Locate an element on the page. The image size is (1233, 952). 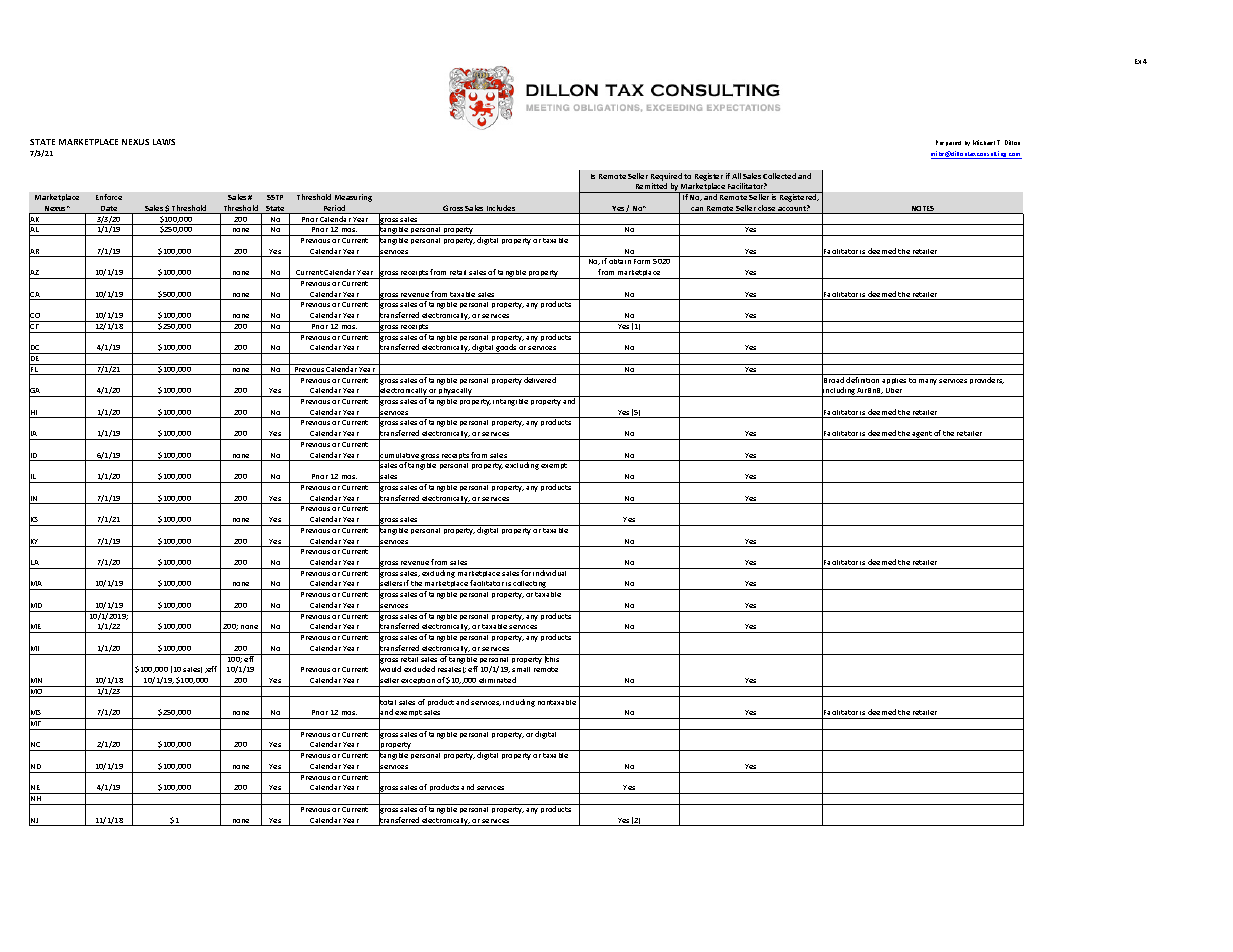
LAWS is located at coordinates (164, 142).
